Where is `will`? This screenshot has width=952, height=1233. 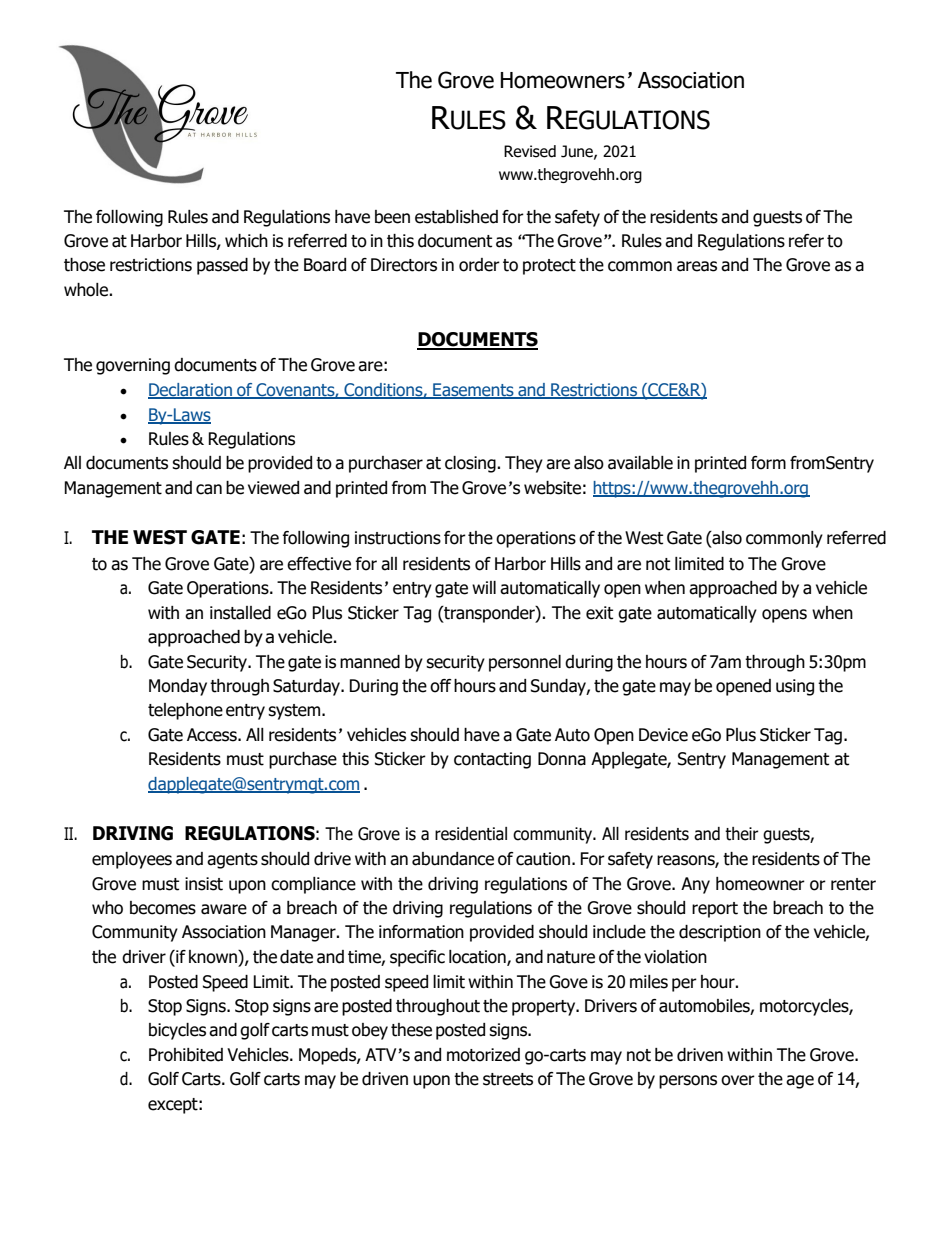 will is located at coordinates (484, 587).
